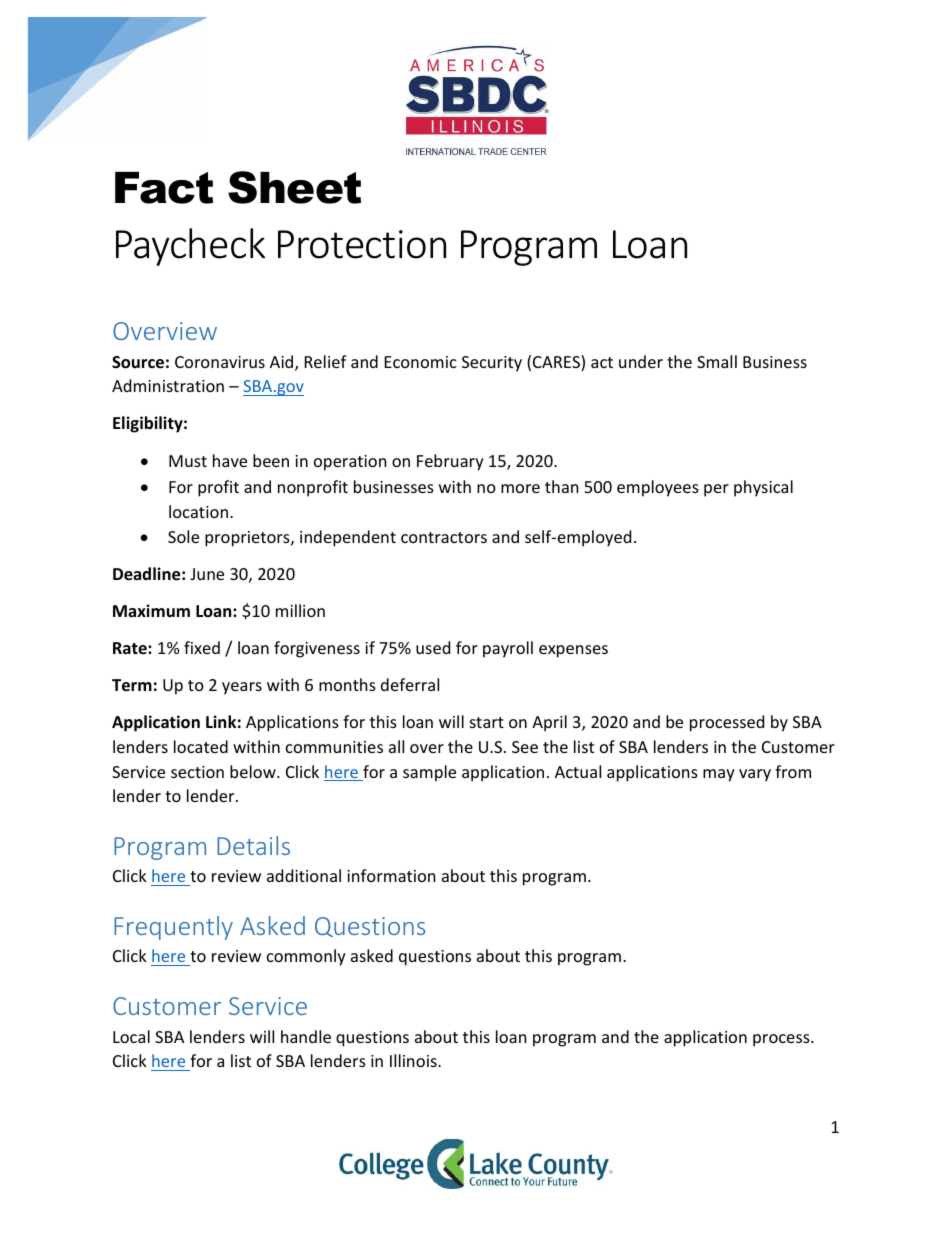  I want to click on section, so click(197, 772).
